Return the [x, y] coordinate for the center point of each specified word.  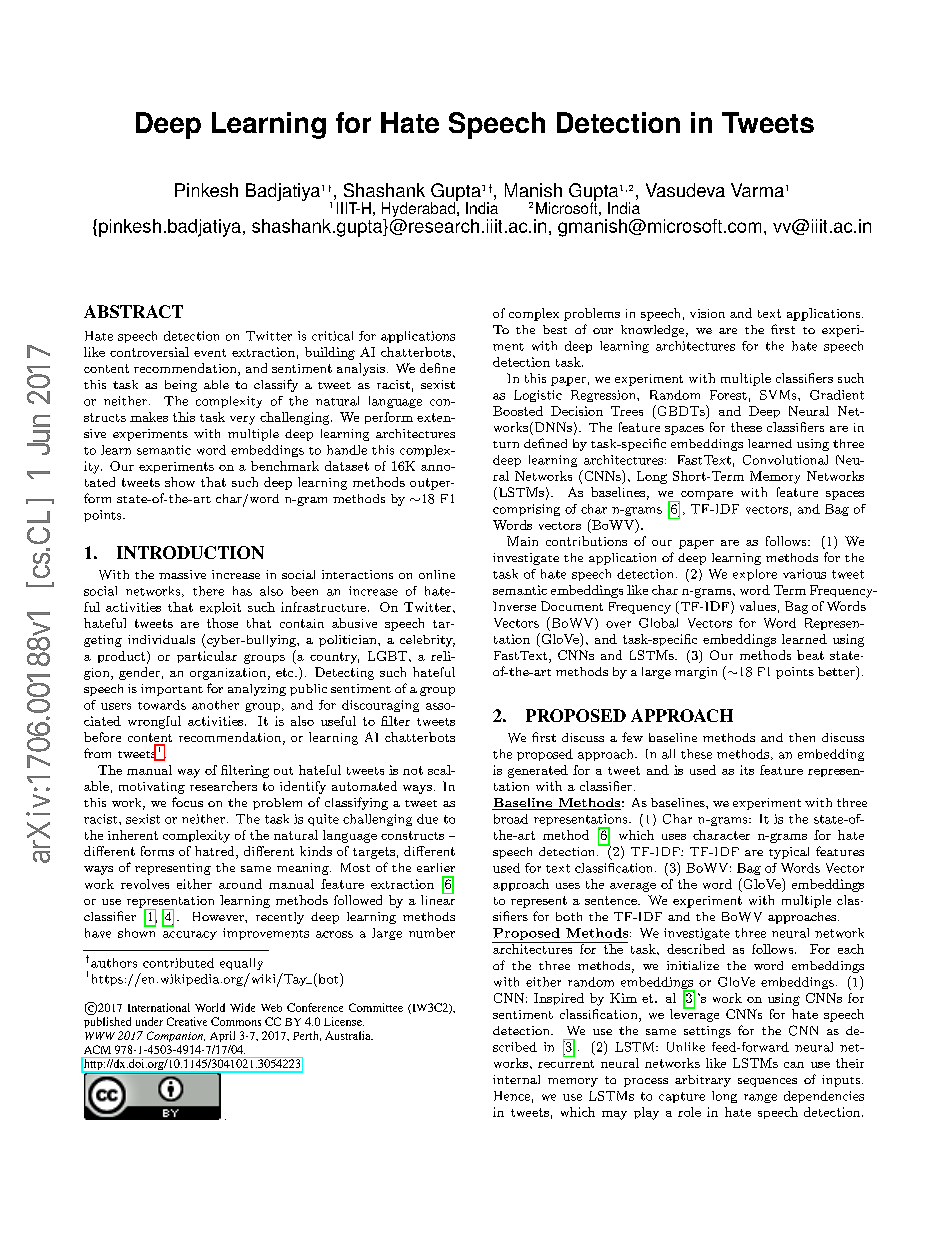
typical [789, 853]
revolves [145, 884]
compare [706, 496]
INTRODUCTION [190, 552]
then [802, 737]
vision [707, 313]
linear [438, 899]
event [210, 353]
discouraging [380, 706]
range [760, 1098]
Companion [176, 1036]
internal [516, 1079]
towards [162, 705]
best [555, 329]
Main [522, 541]
